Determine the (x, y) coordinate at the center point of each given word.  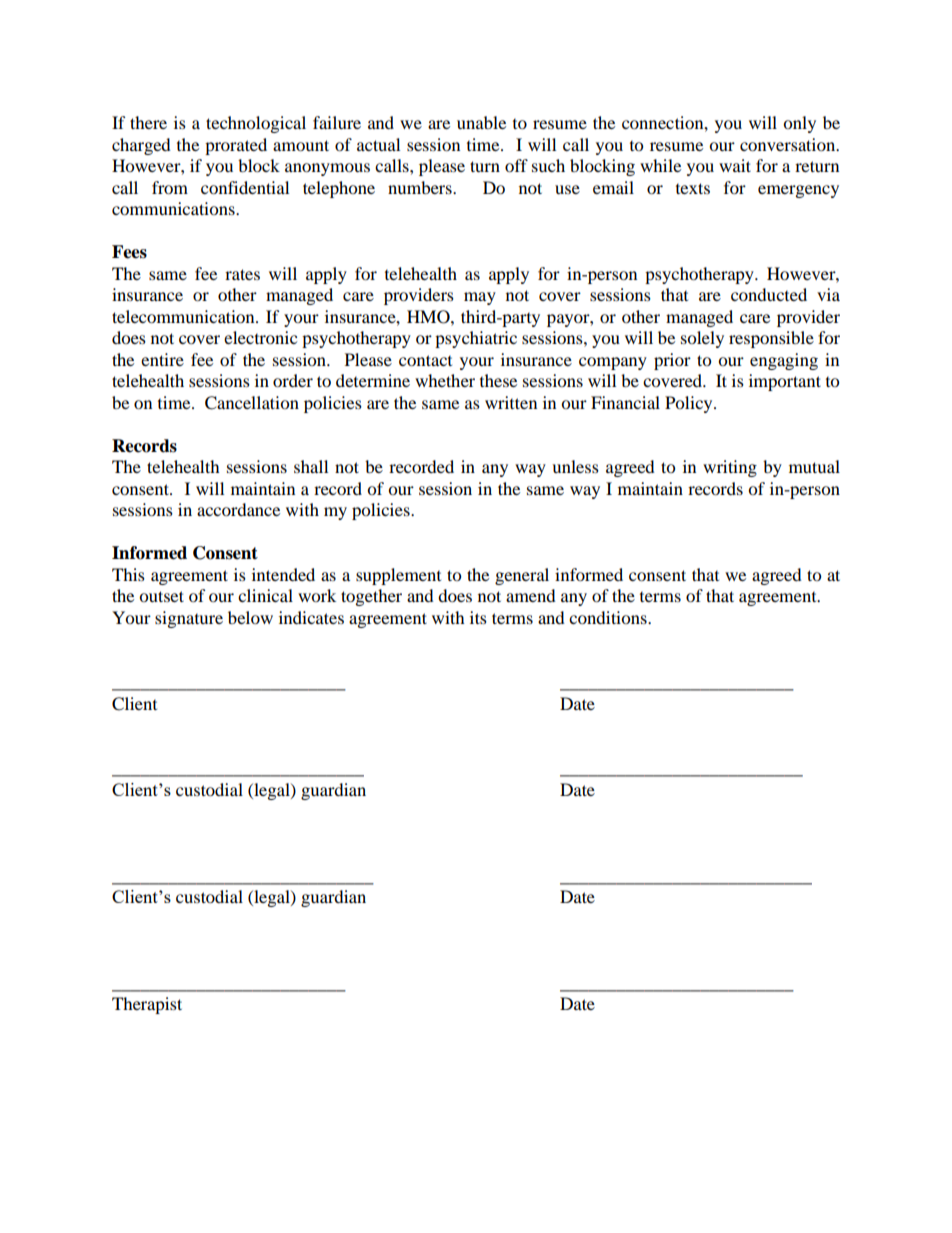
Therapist (147, 1005)
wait (735, 165)
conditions (609, 617)
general (522, 576)
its (478, 617)
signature (189, 619)
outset (161, 596)
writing (730, 468)
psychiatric (476, 339)
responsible (771, 339)
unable (481, 122)
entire (162, 359)
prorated (236, 146)
